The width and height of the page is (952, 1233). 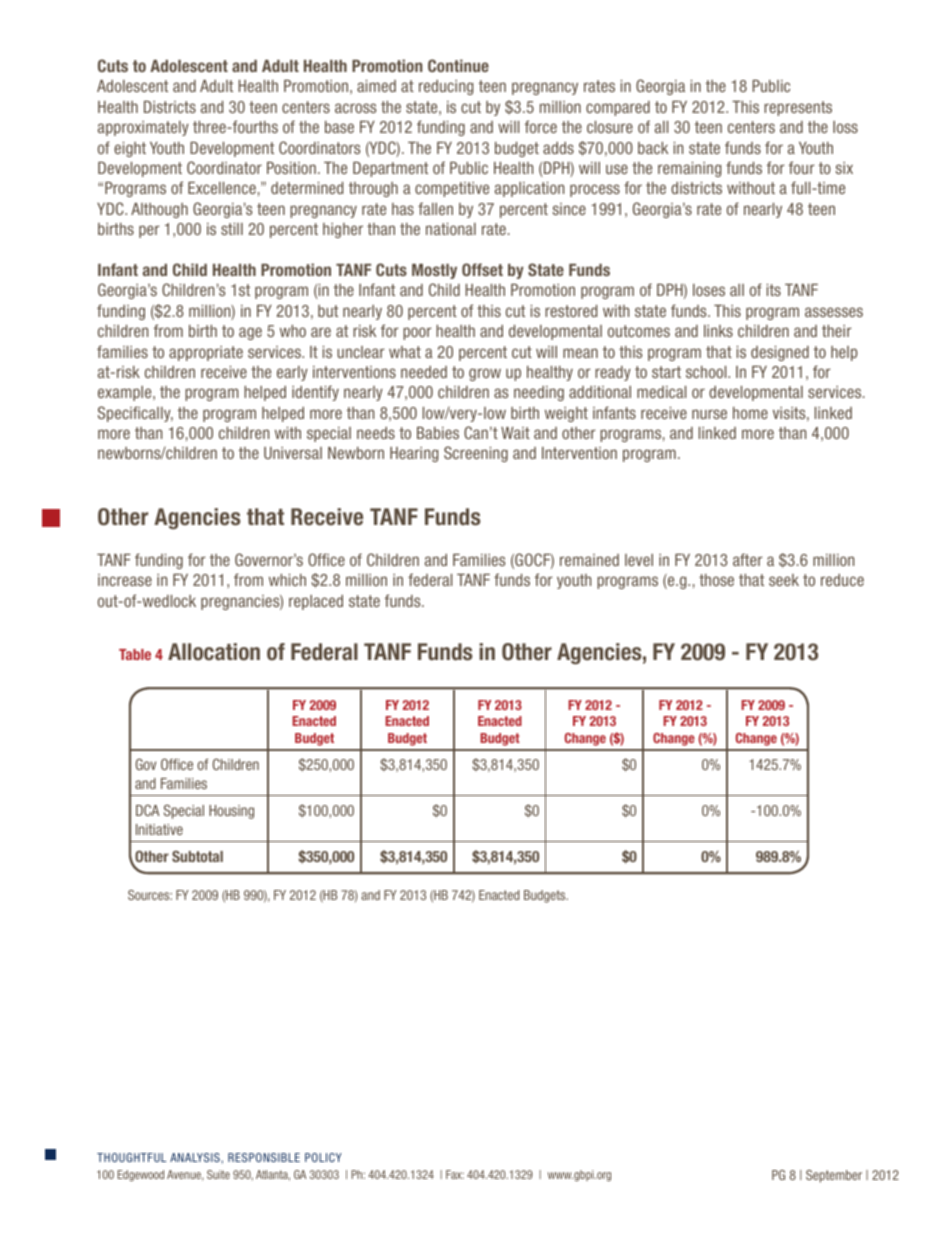 I want to click on ANALYSIS, so click(x=196, y=1157).
